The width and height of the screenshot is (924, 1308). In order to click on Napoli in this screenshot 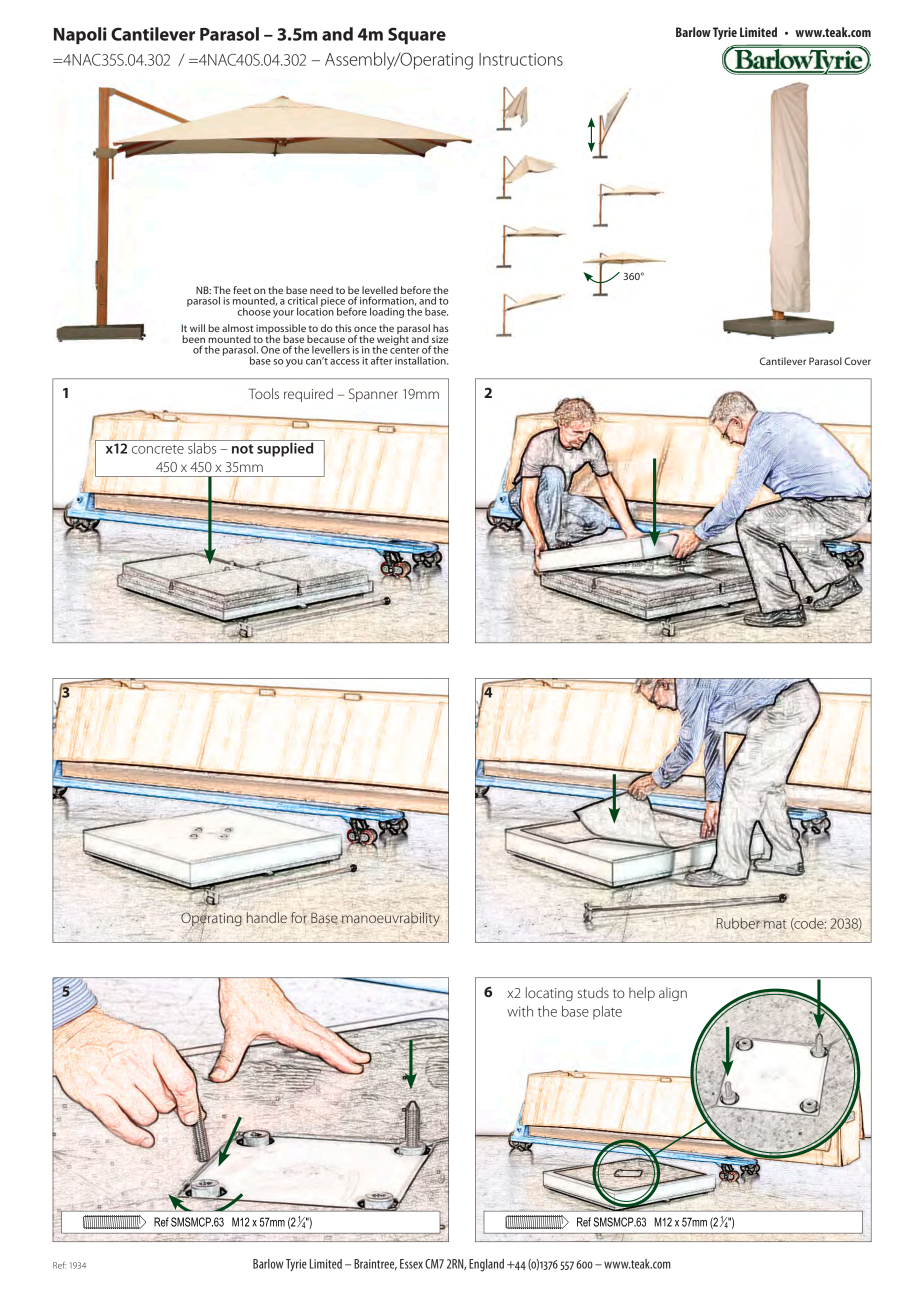, I will do `click(80, 35)`.
